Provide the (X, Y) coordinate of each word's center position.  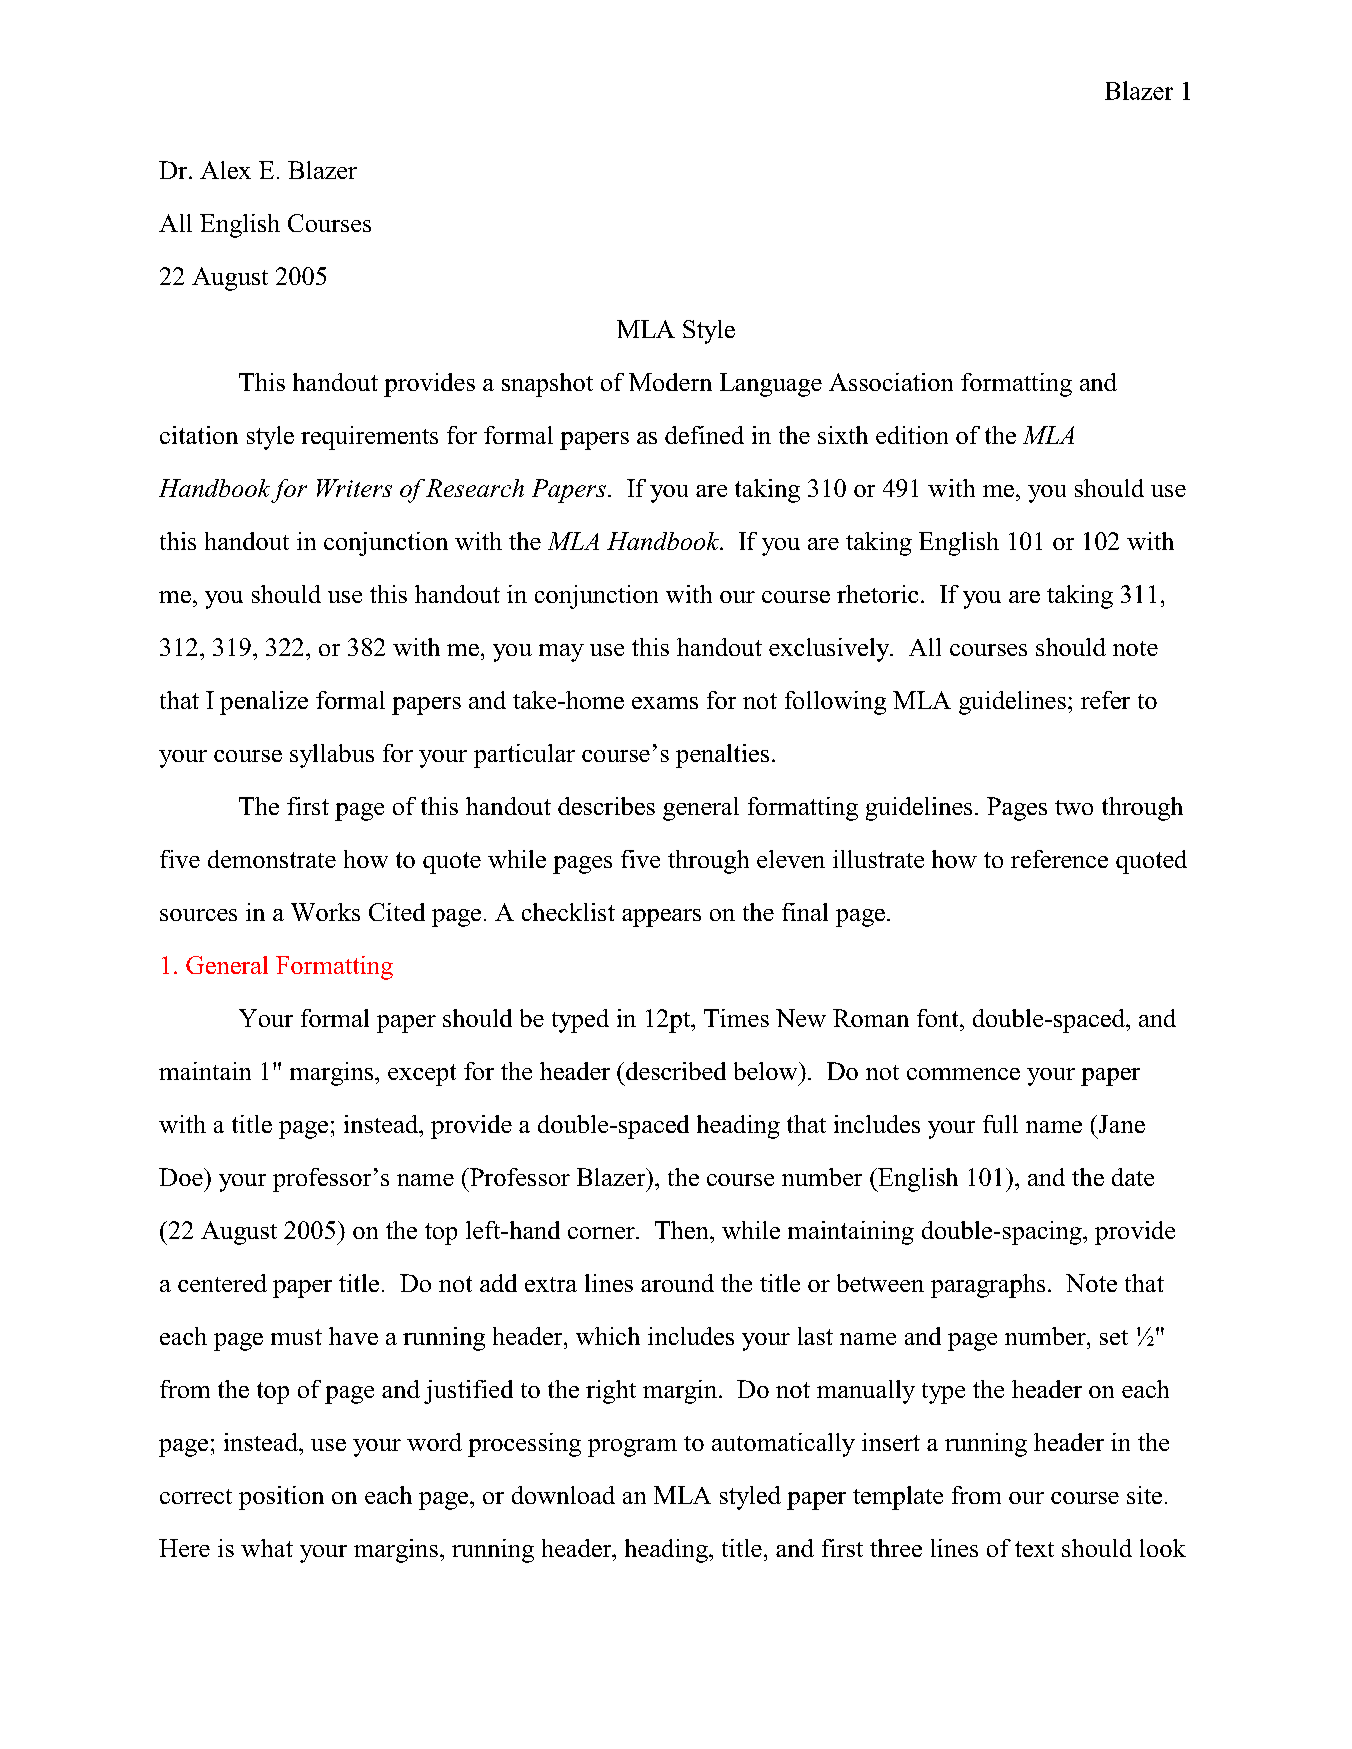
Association (891, 382)
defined (704, 435)
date (1133, 1177)
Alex (225, 170)
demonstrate (272, 859)
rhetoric (877, 594)
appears (661, 918)
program (632, 1448)
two (1074, 807)
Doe (182, 1177)
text (1034, 1549)
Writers (354, 488)
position (281, 1498)
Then (683, 1230)
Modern (670, 382)
